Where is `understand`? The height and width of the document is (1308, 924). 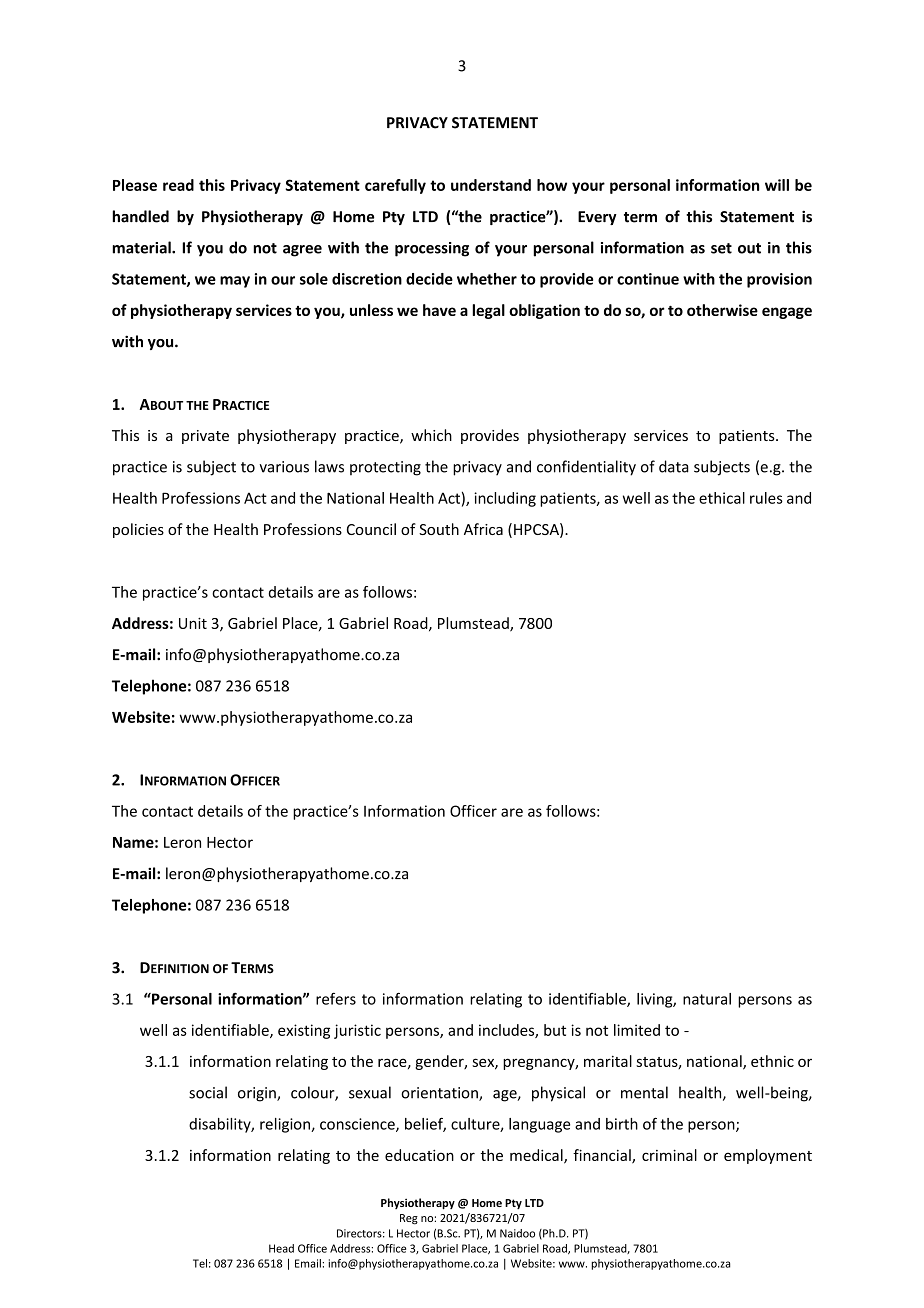 understand is located at coordinates (491, 185).
